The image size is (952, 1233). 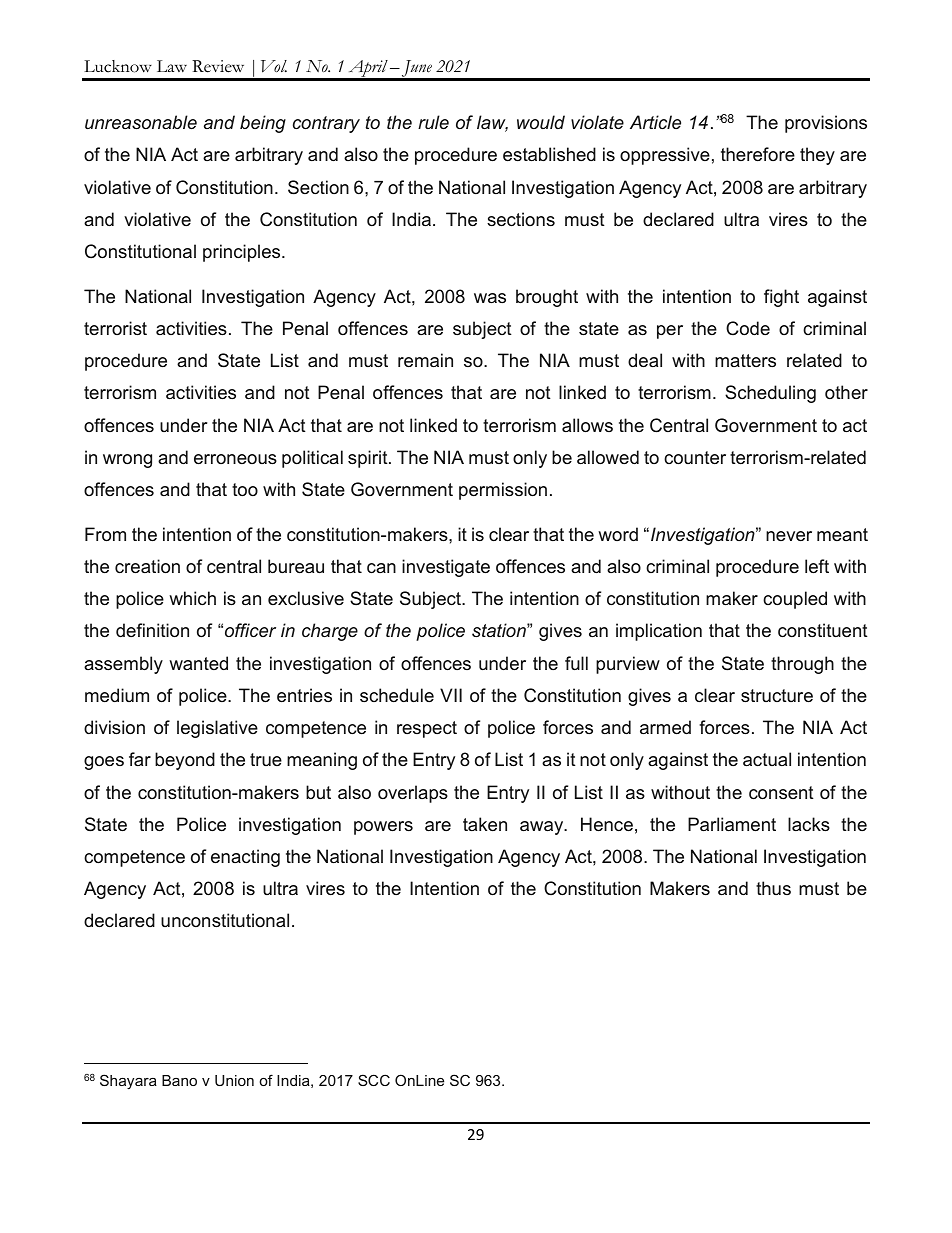 What do you see at coordinates (826, 124) in the page?
I see `provisions` at bounding box center [826, 124].
